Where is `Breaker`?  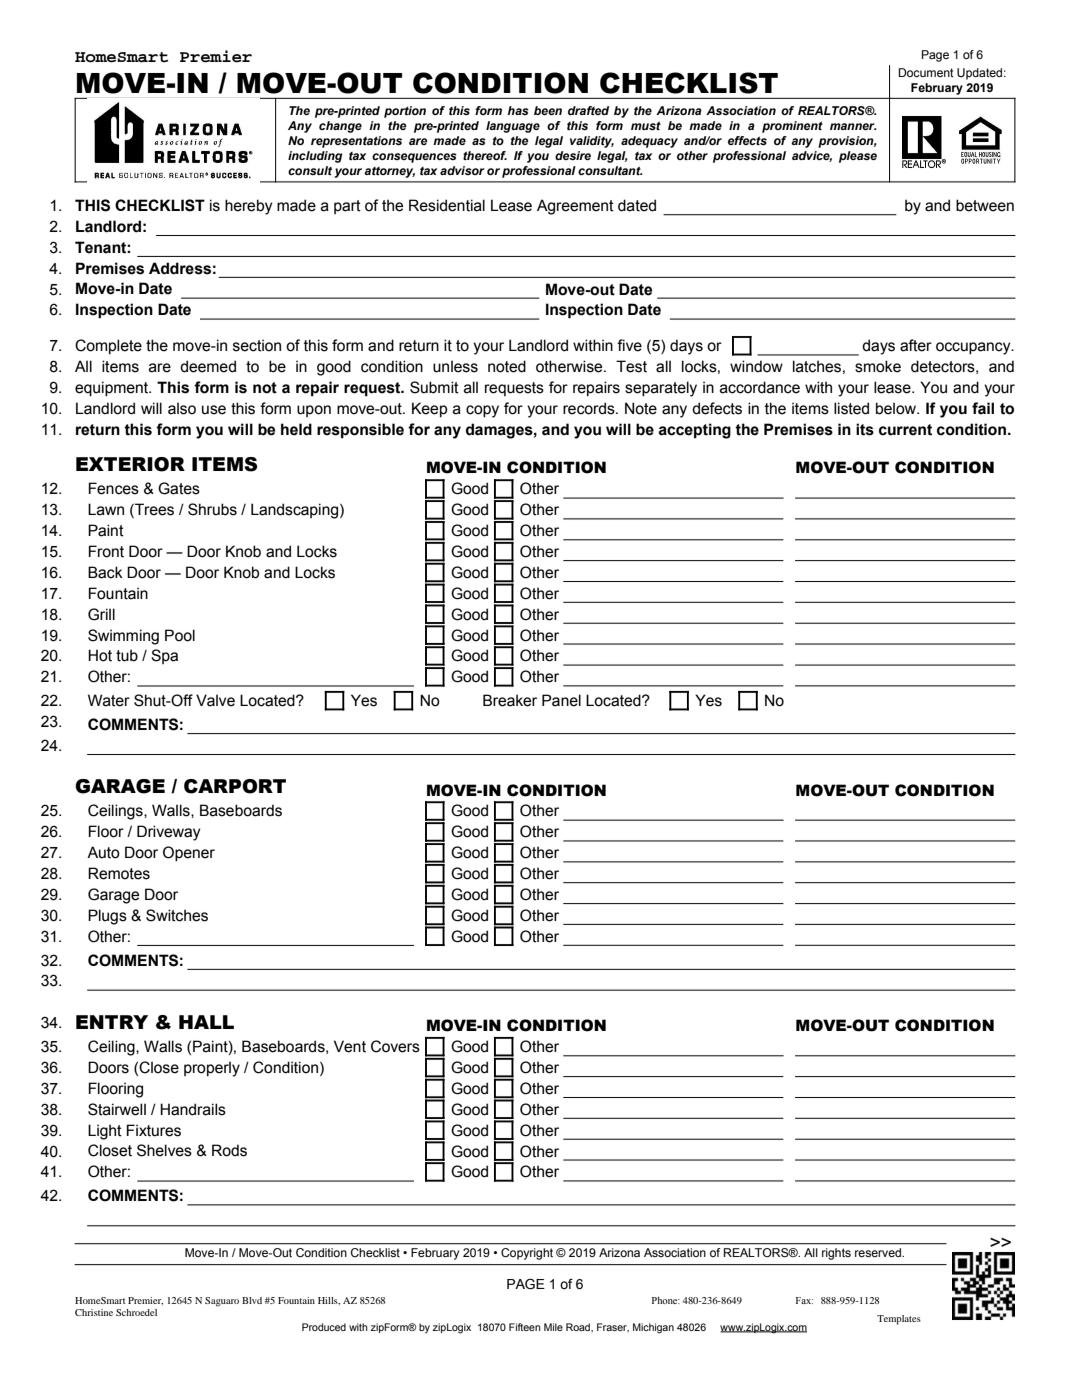
Breaker is located at coordinates (510, 700).
